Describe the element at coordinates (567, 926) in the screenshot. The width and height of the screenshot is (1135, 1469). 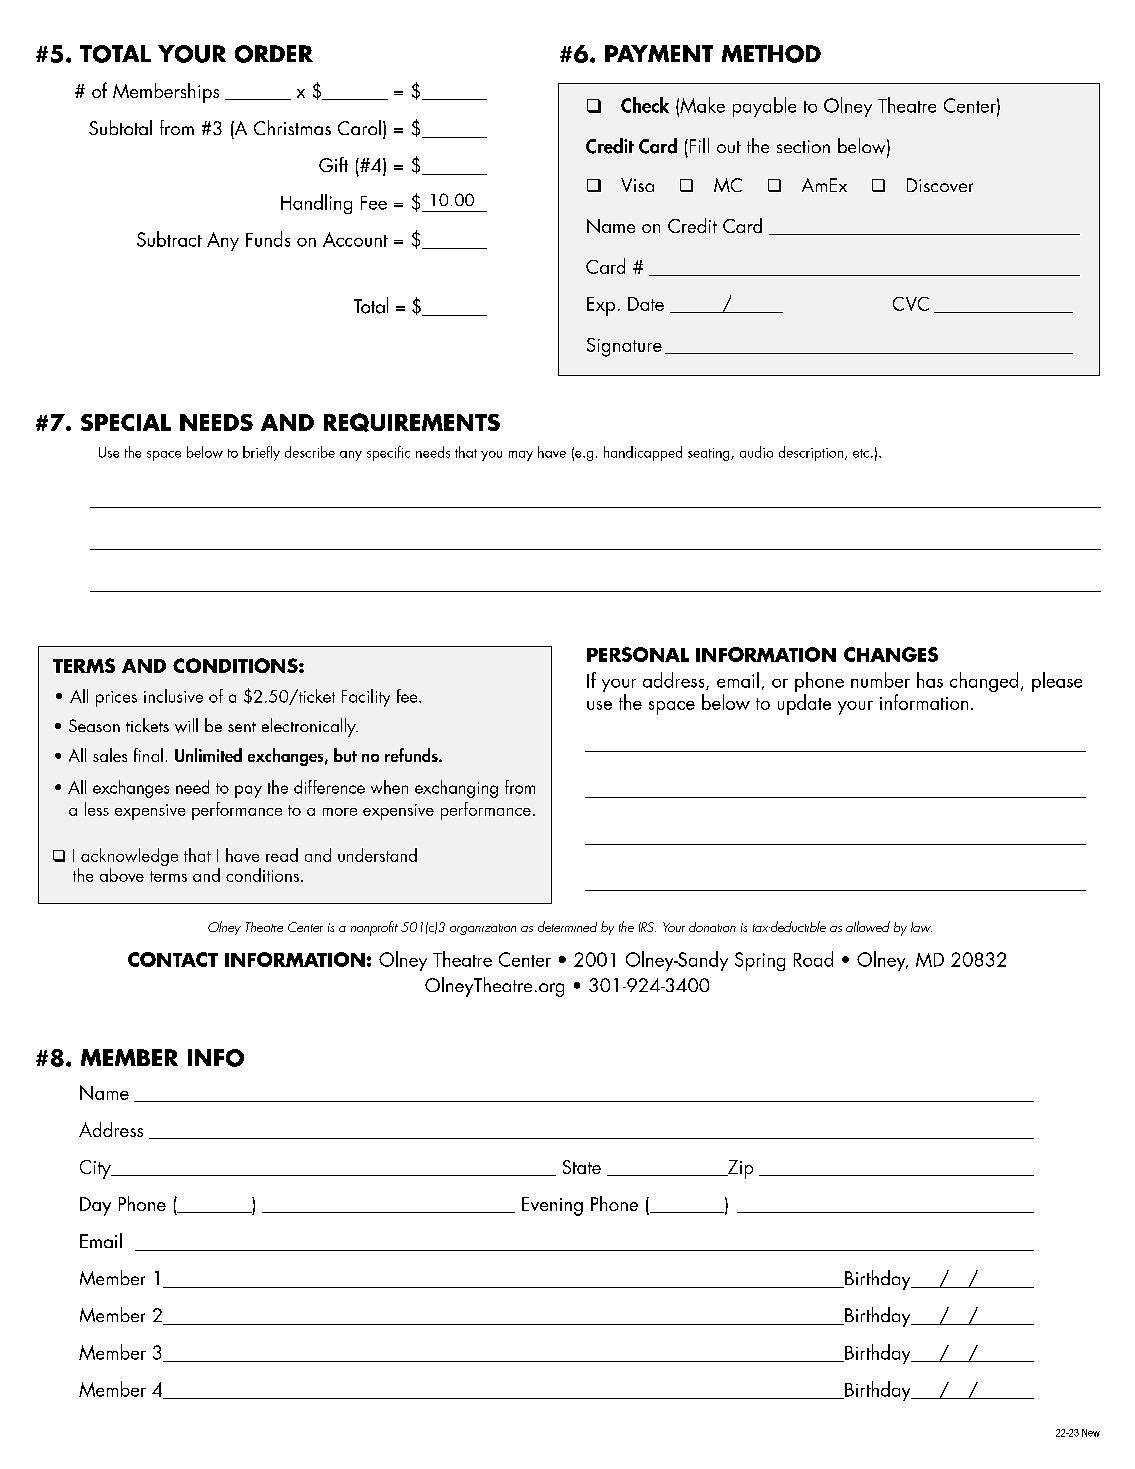
I see `determined` at that location.
